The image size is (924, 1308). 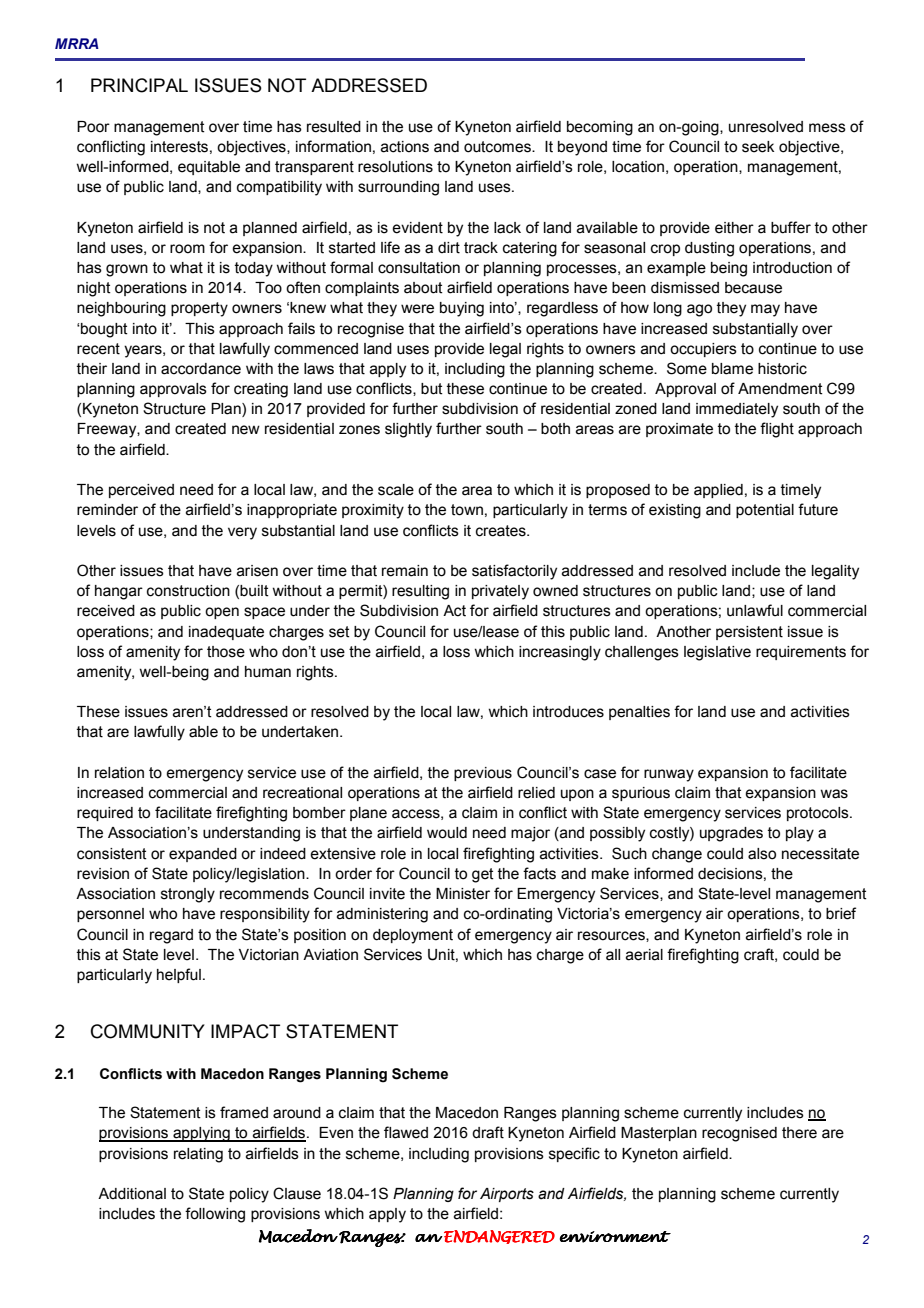 What do you see at coordinates (749, 633) in the screenshot?
I see `persistent` at bounding box center [749, 633].
